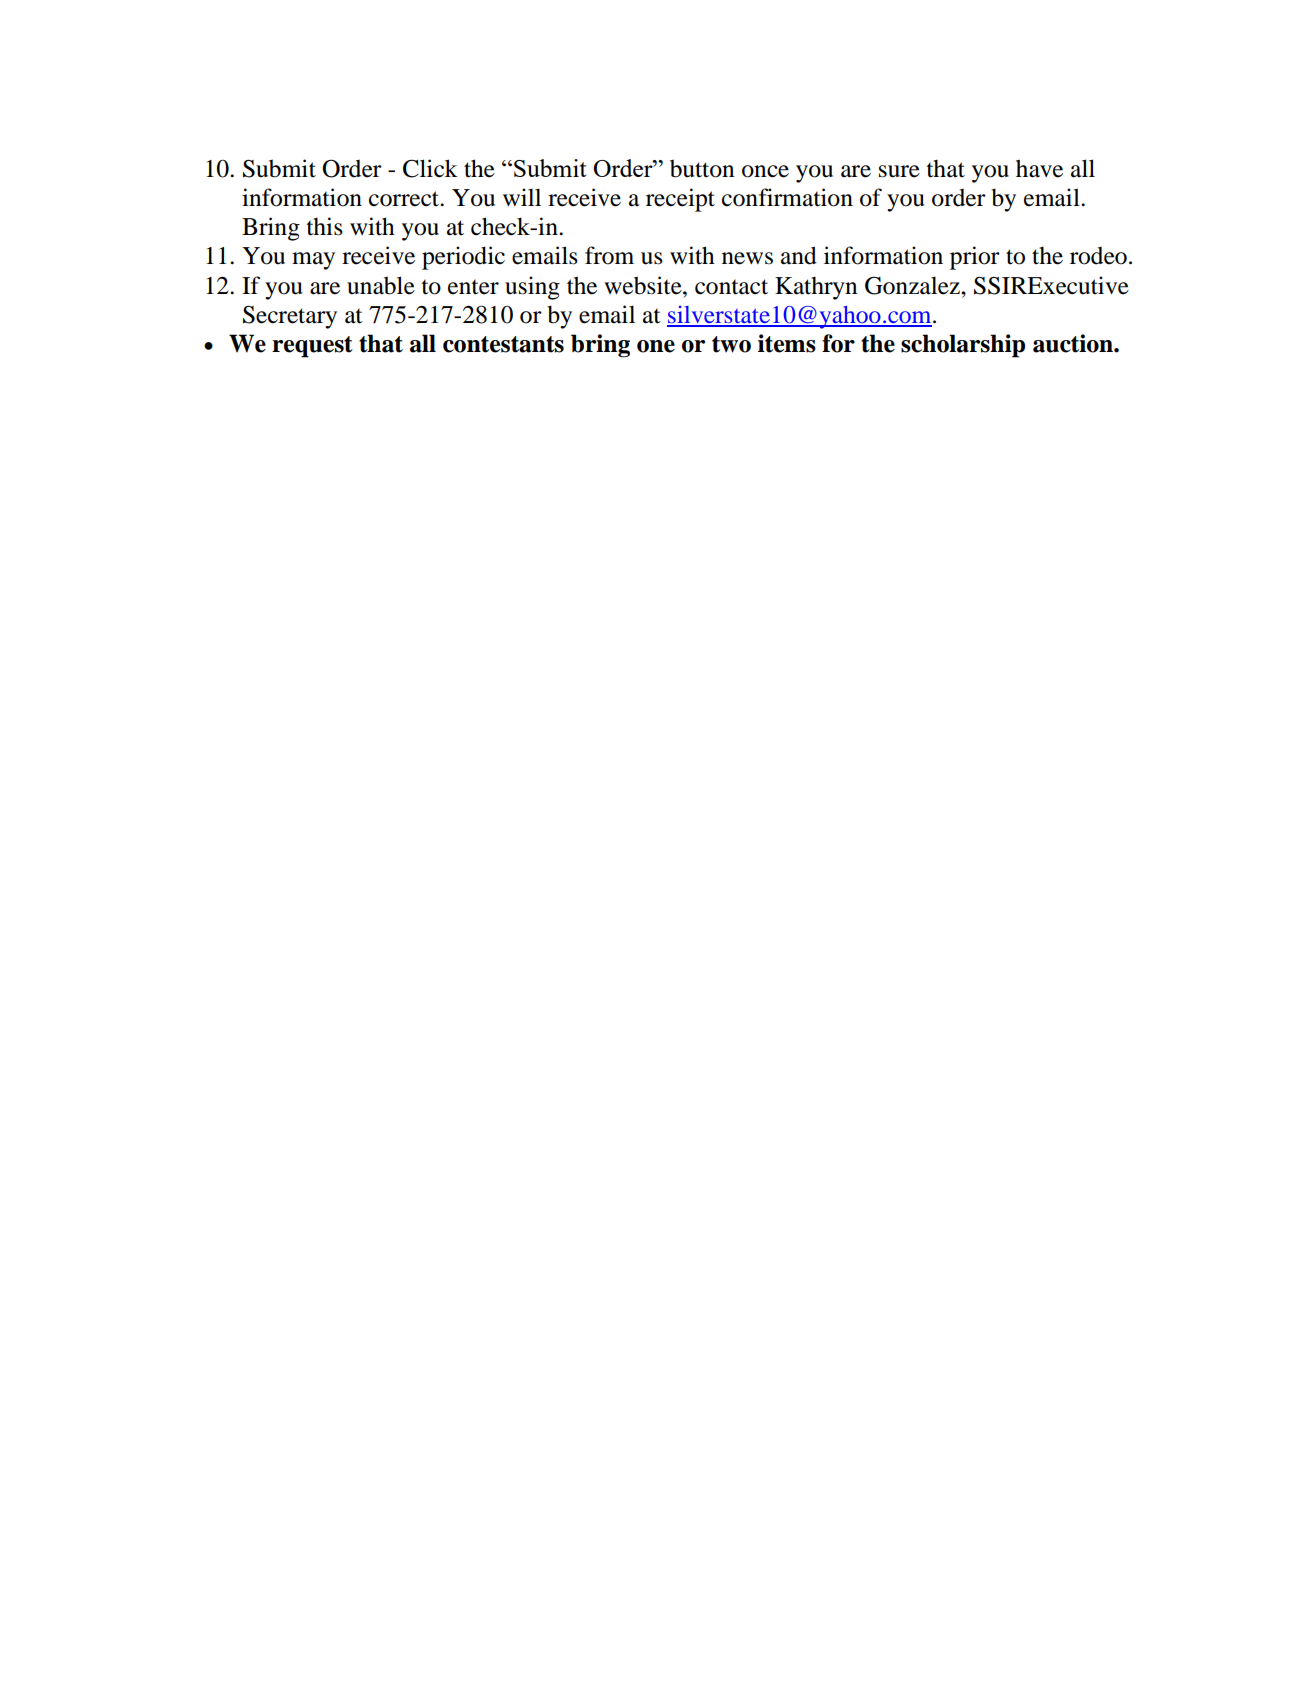 The height and width of the image is (1681, 1299). What do you see at coordinates (1039, 168) in the image?
I see `have` at bounding box center [1039, 168].
